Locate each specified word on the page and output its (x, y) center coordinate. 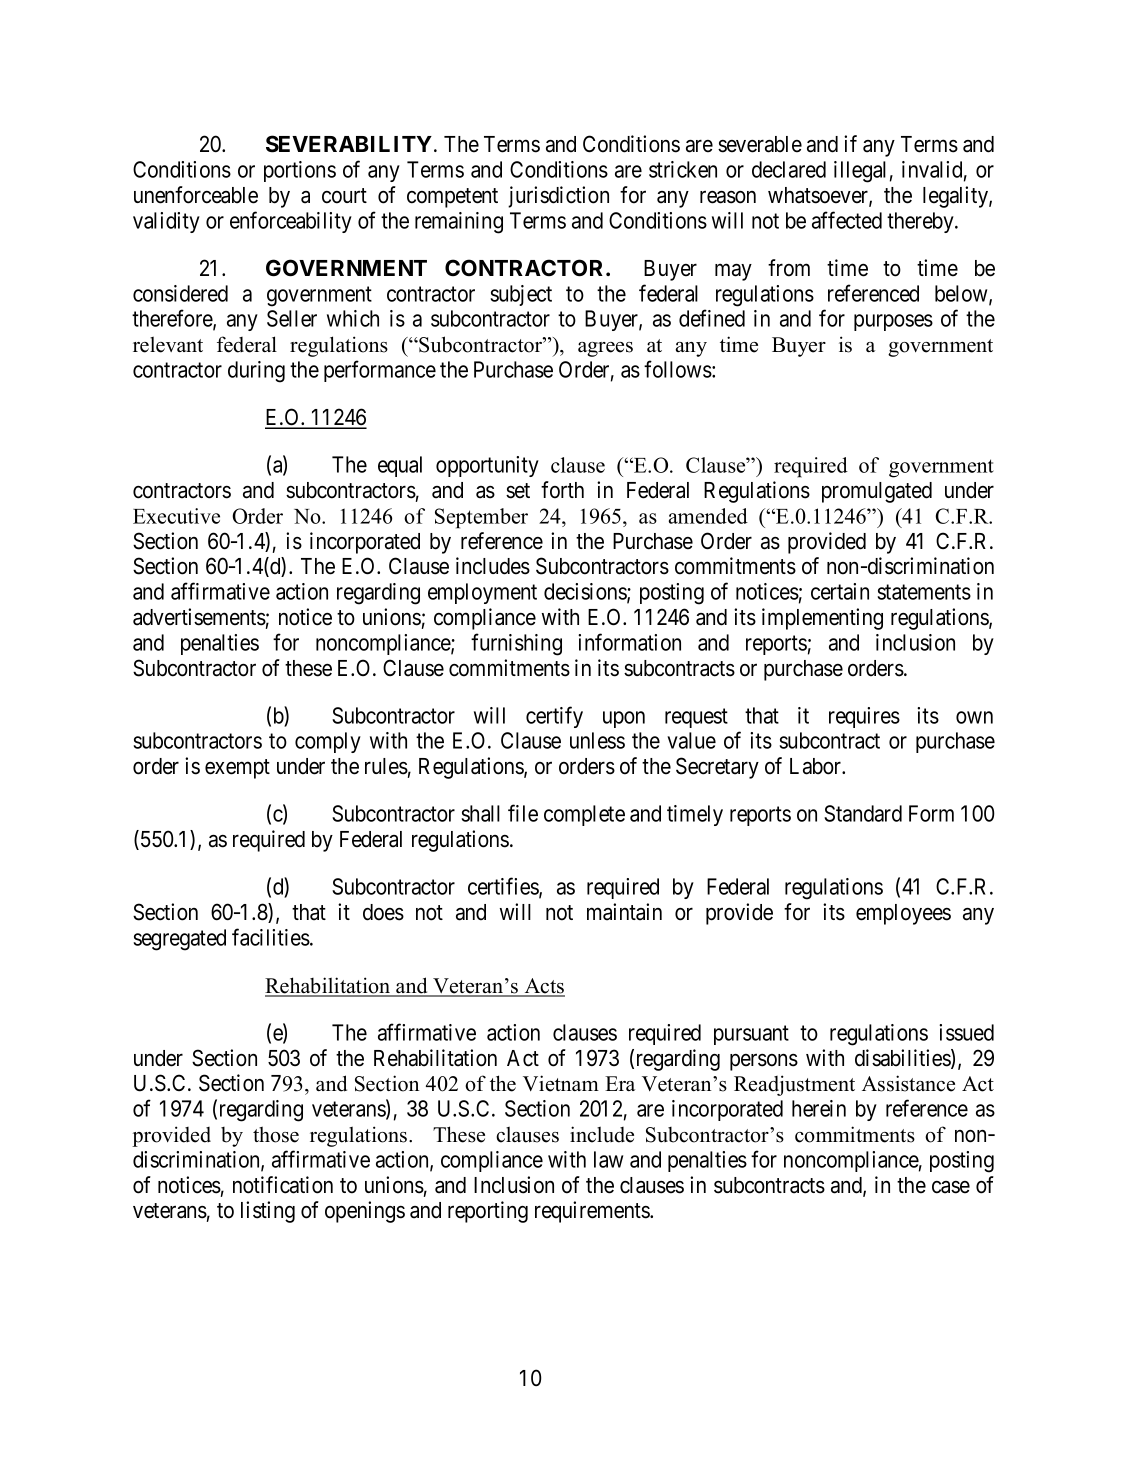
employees (903, 914)
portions (300, 171)
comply (328, 742)
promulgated (877, 492)
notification (283, 1185)
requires (864, 717)
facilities (271, 937)
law (608, 1159)
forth (562, 490)
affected (847, 220)
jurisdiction (558, 197)
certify (554, 717)
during (256, 372)
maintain (624, 912)
